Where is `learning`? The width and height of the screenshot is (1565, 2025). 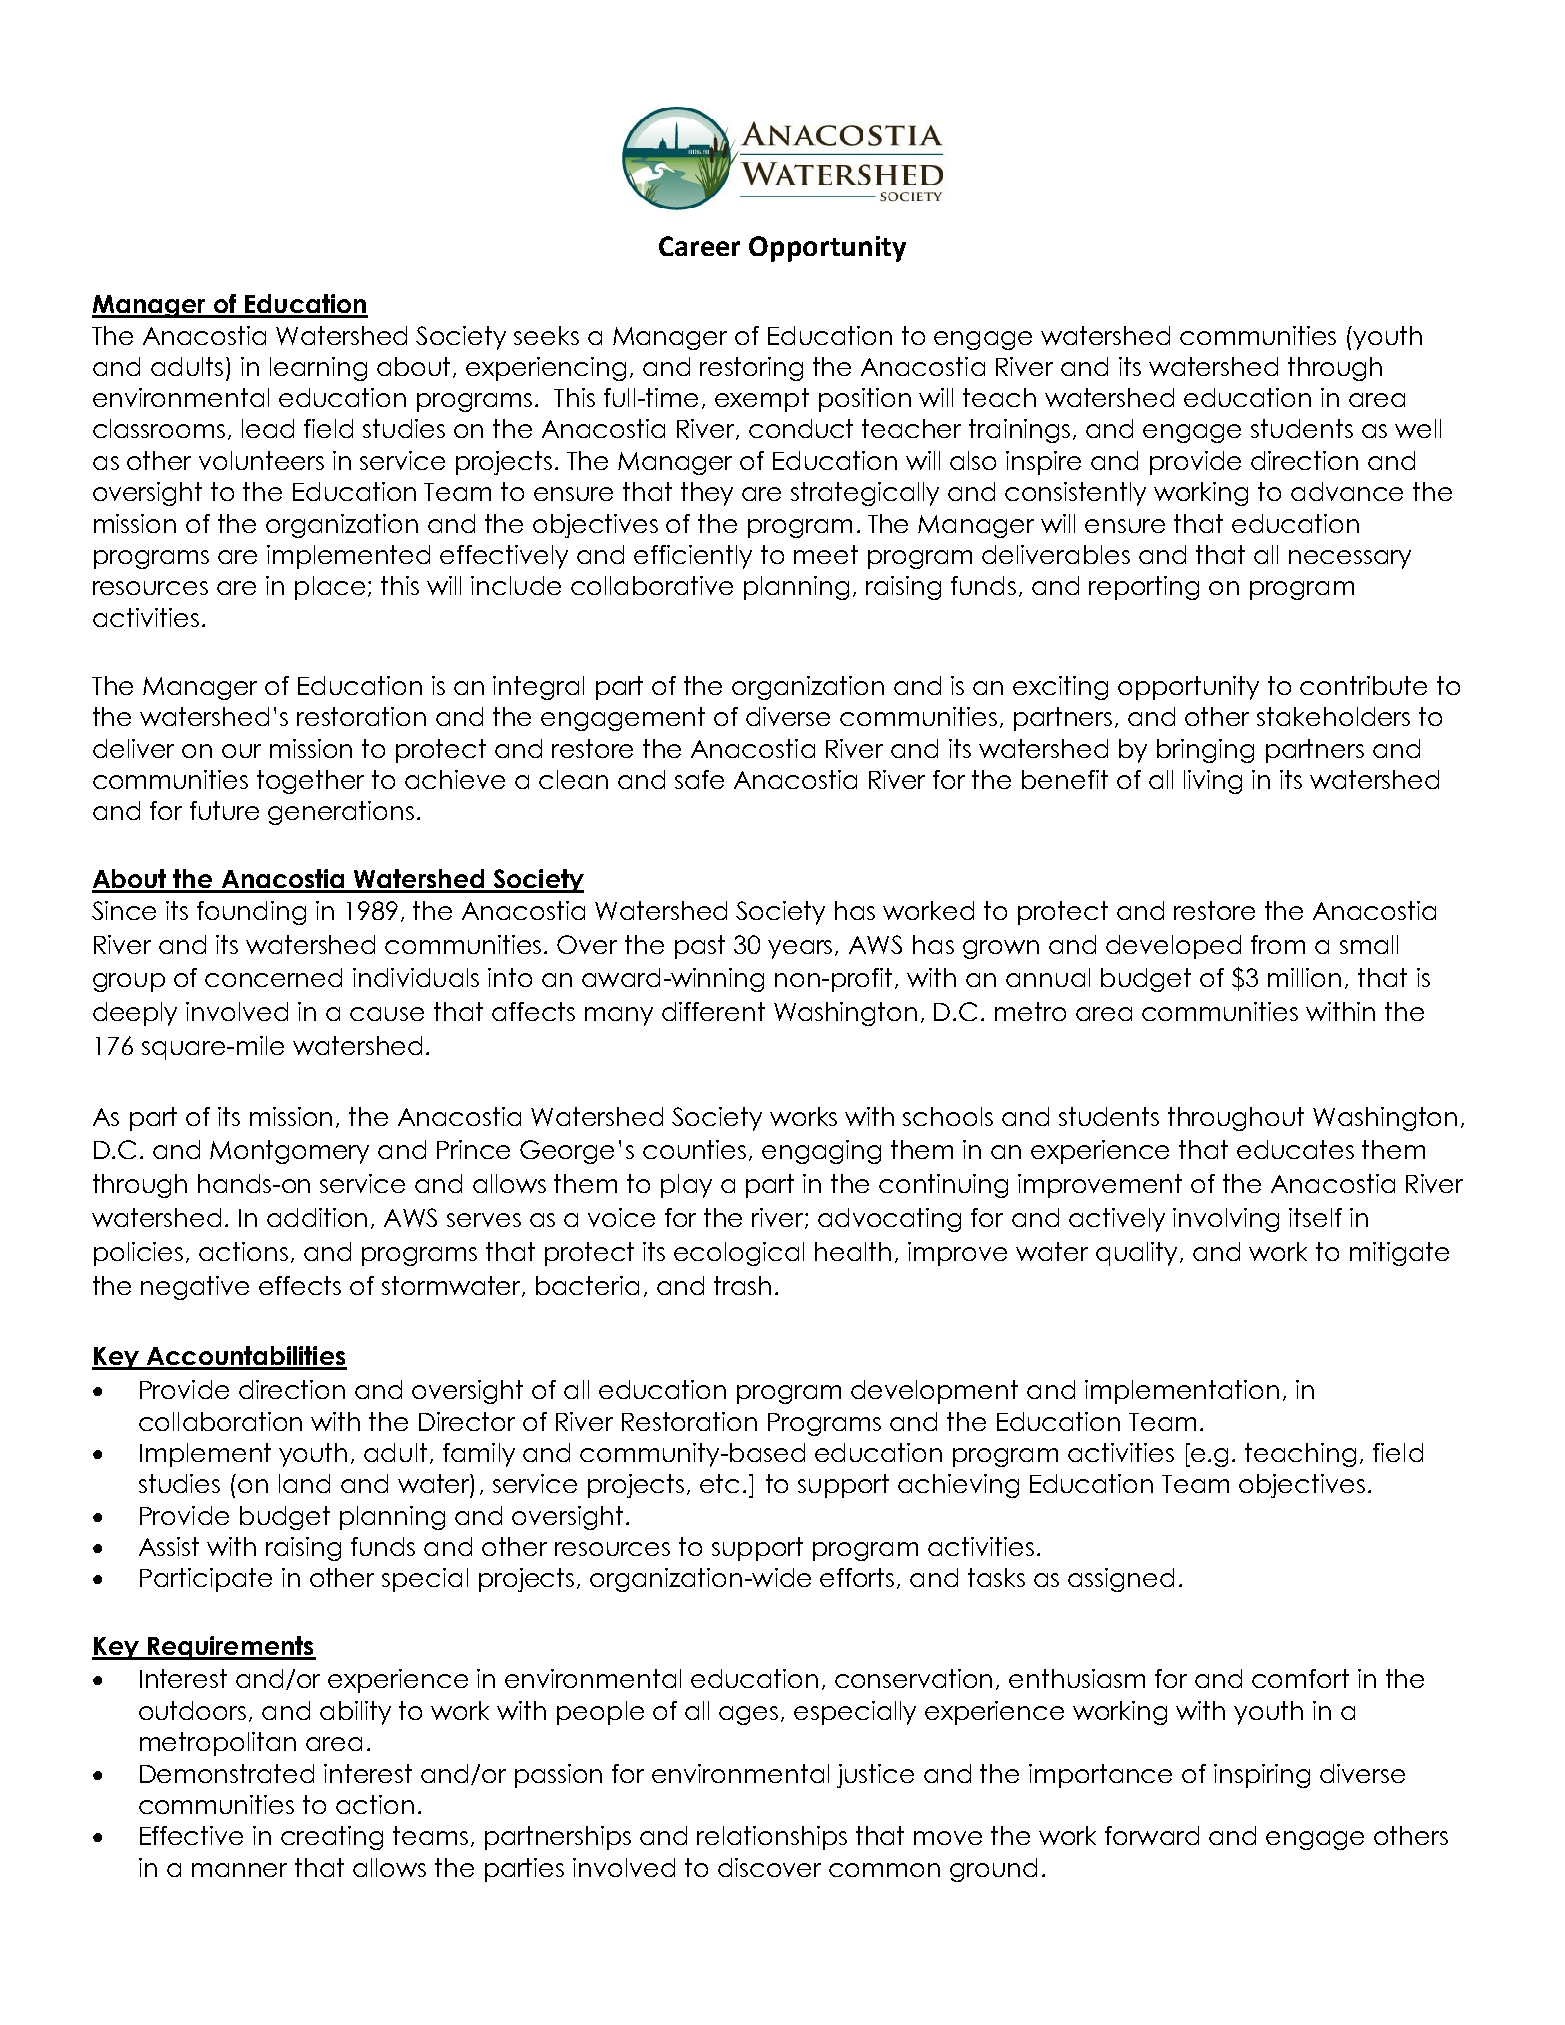 learning is located at coordinates (318, 369).
